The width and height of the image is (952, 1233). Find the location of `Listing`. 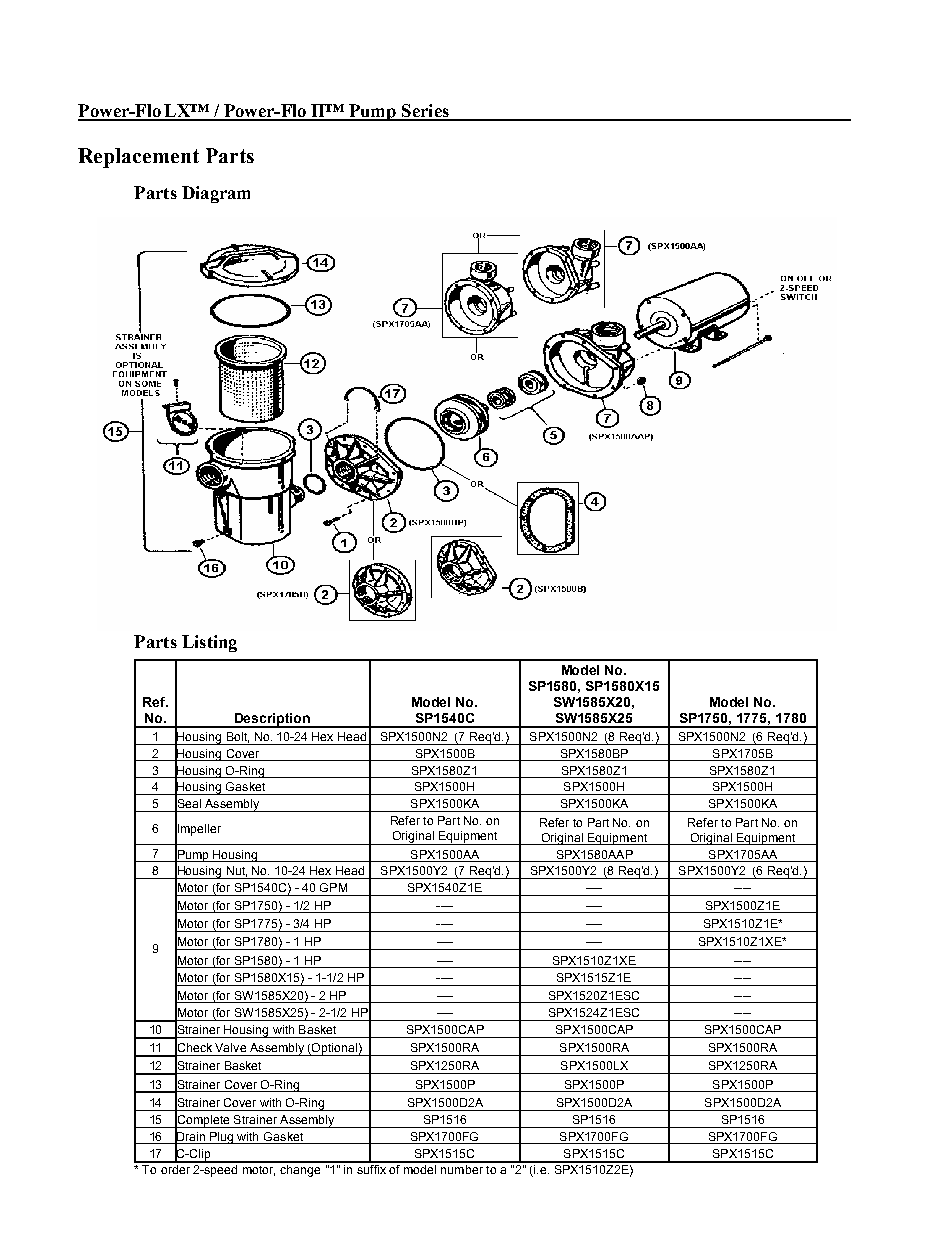

Listing is located at coordinates (209, 643).
